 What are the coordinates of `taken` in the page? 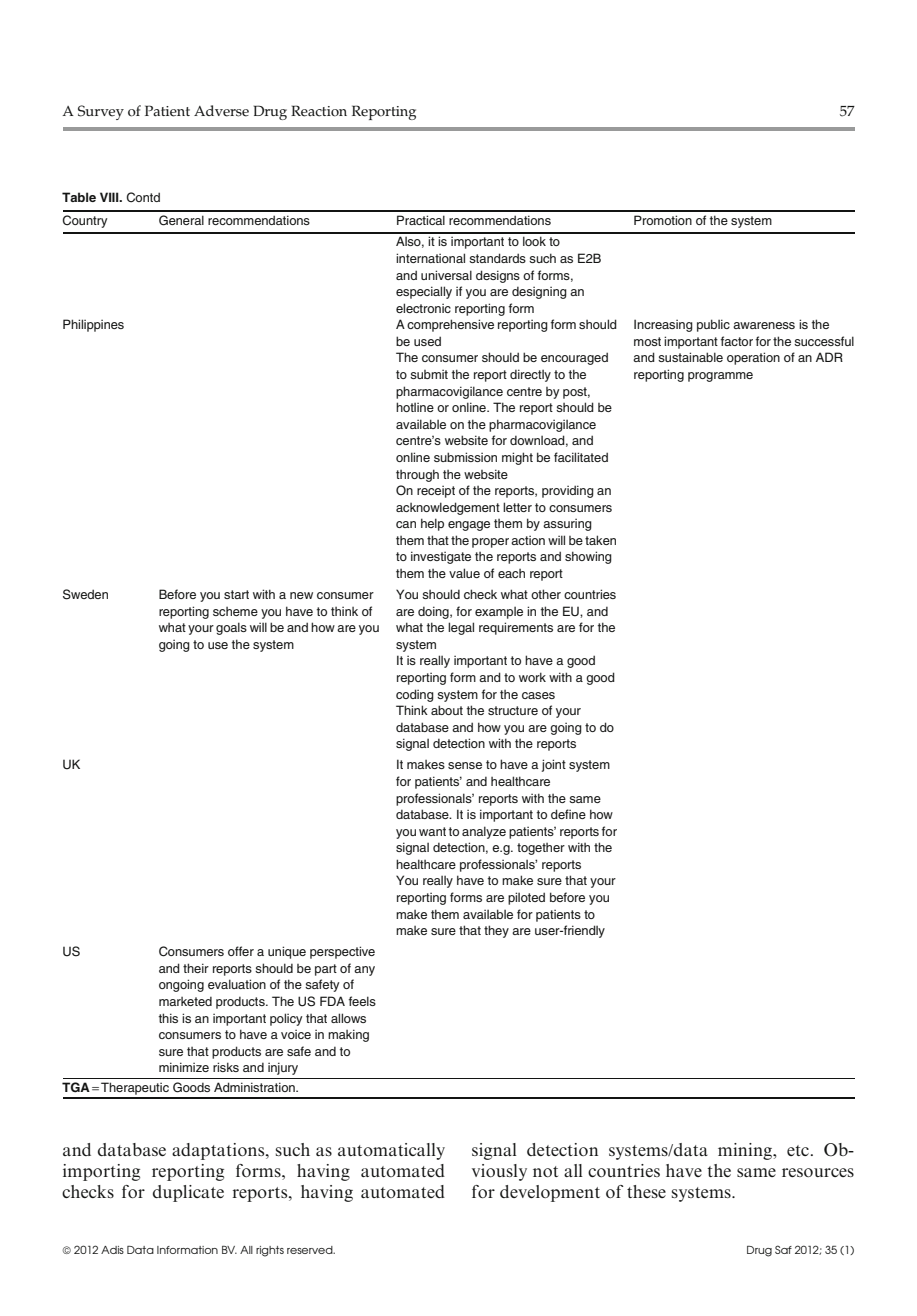 It's located at (600, 540).
